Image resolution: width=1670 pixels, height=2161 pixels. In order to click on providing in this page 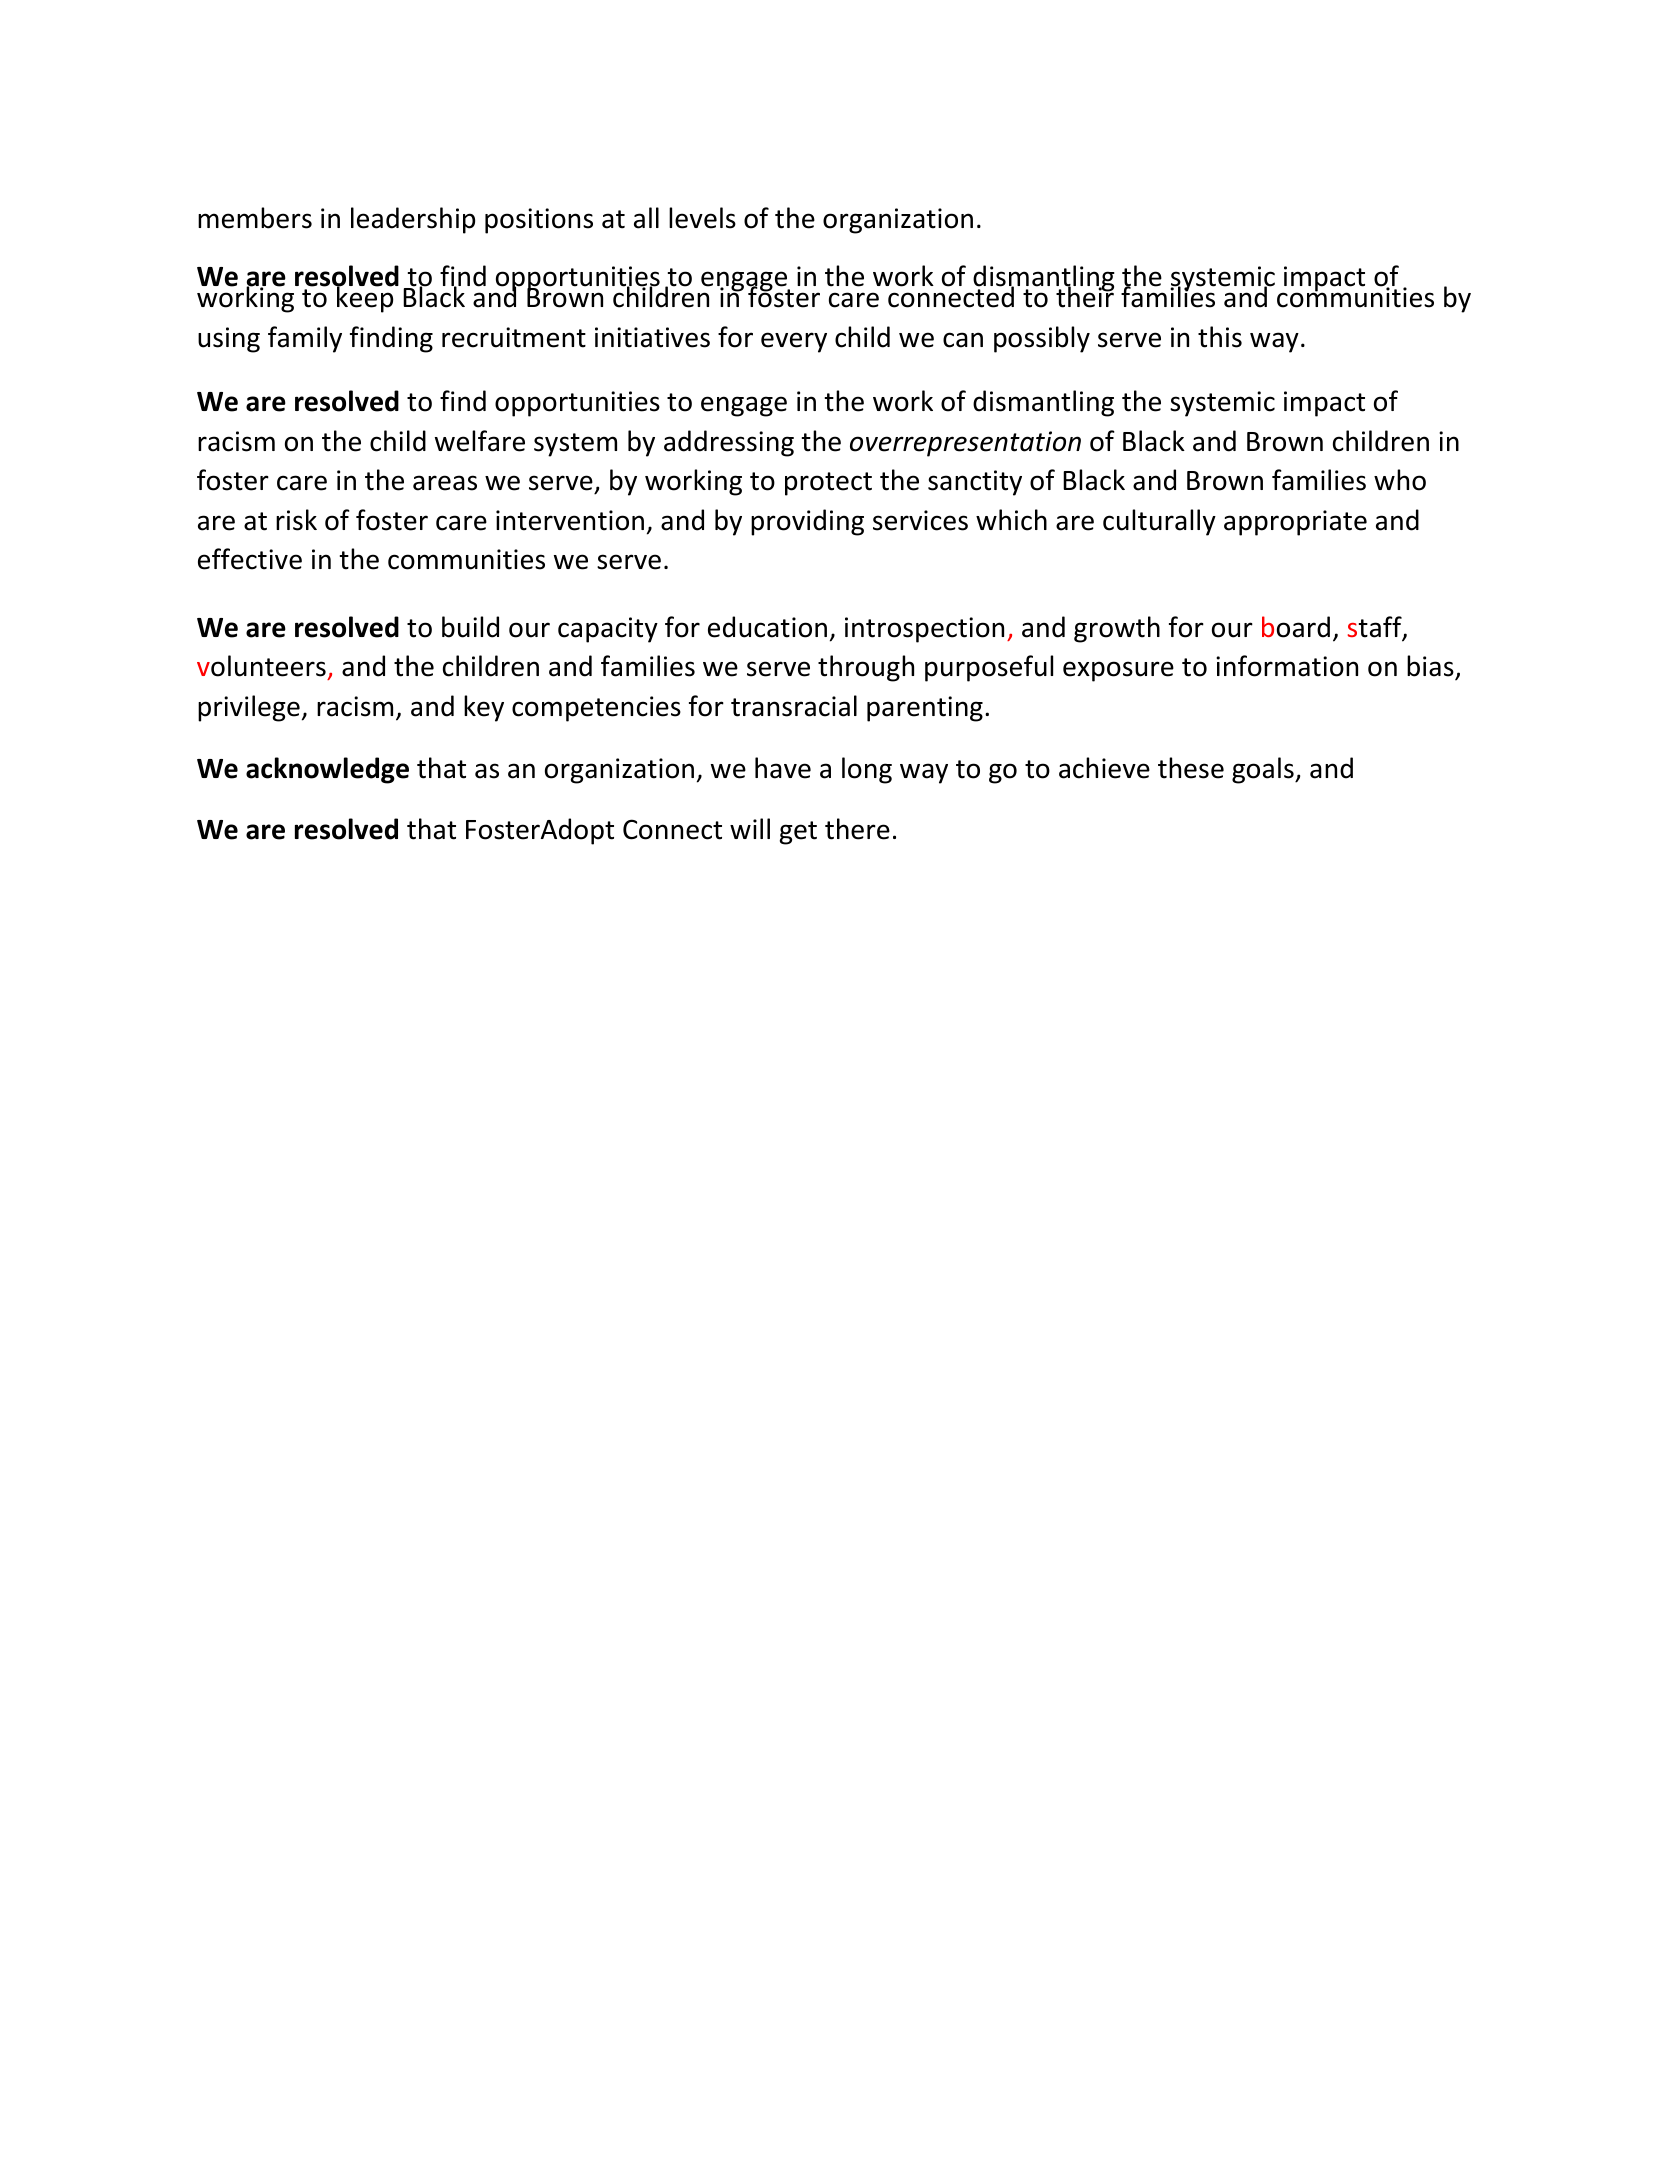, I will do `click(807, 522)`.
